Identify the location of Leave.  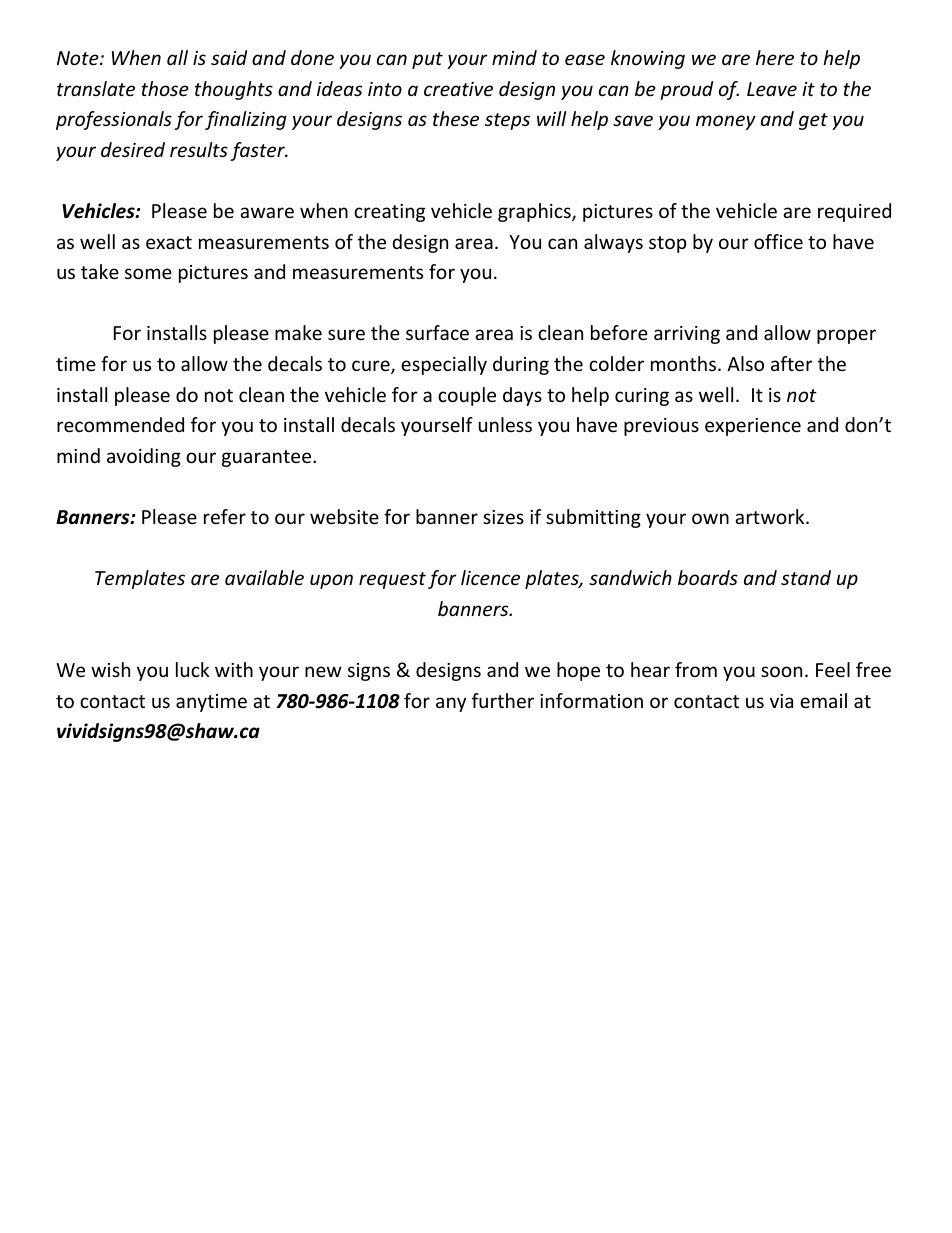
(772, 89).
